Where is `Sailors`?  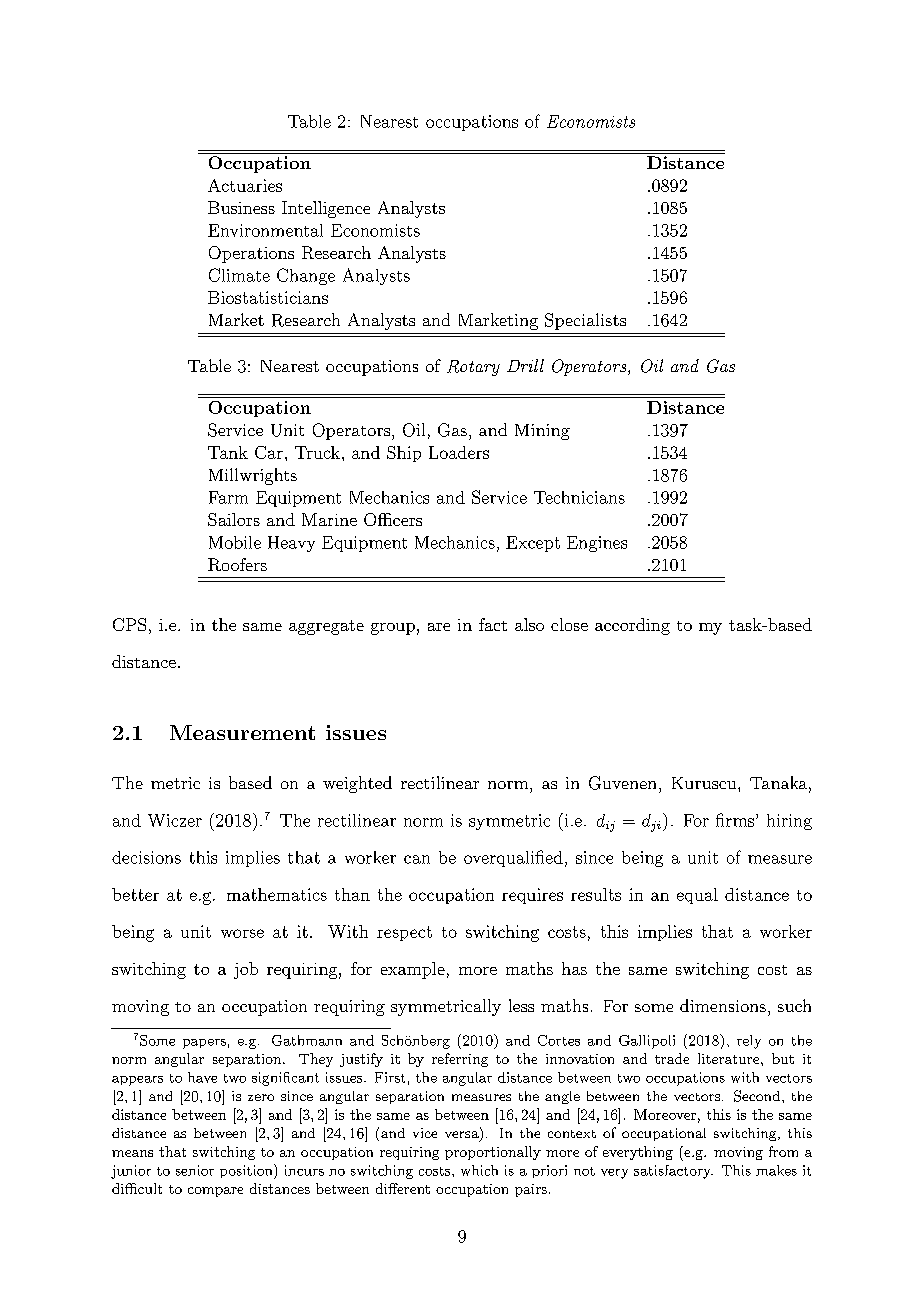 Sailors is located at coordinates (234, 519).
